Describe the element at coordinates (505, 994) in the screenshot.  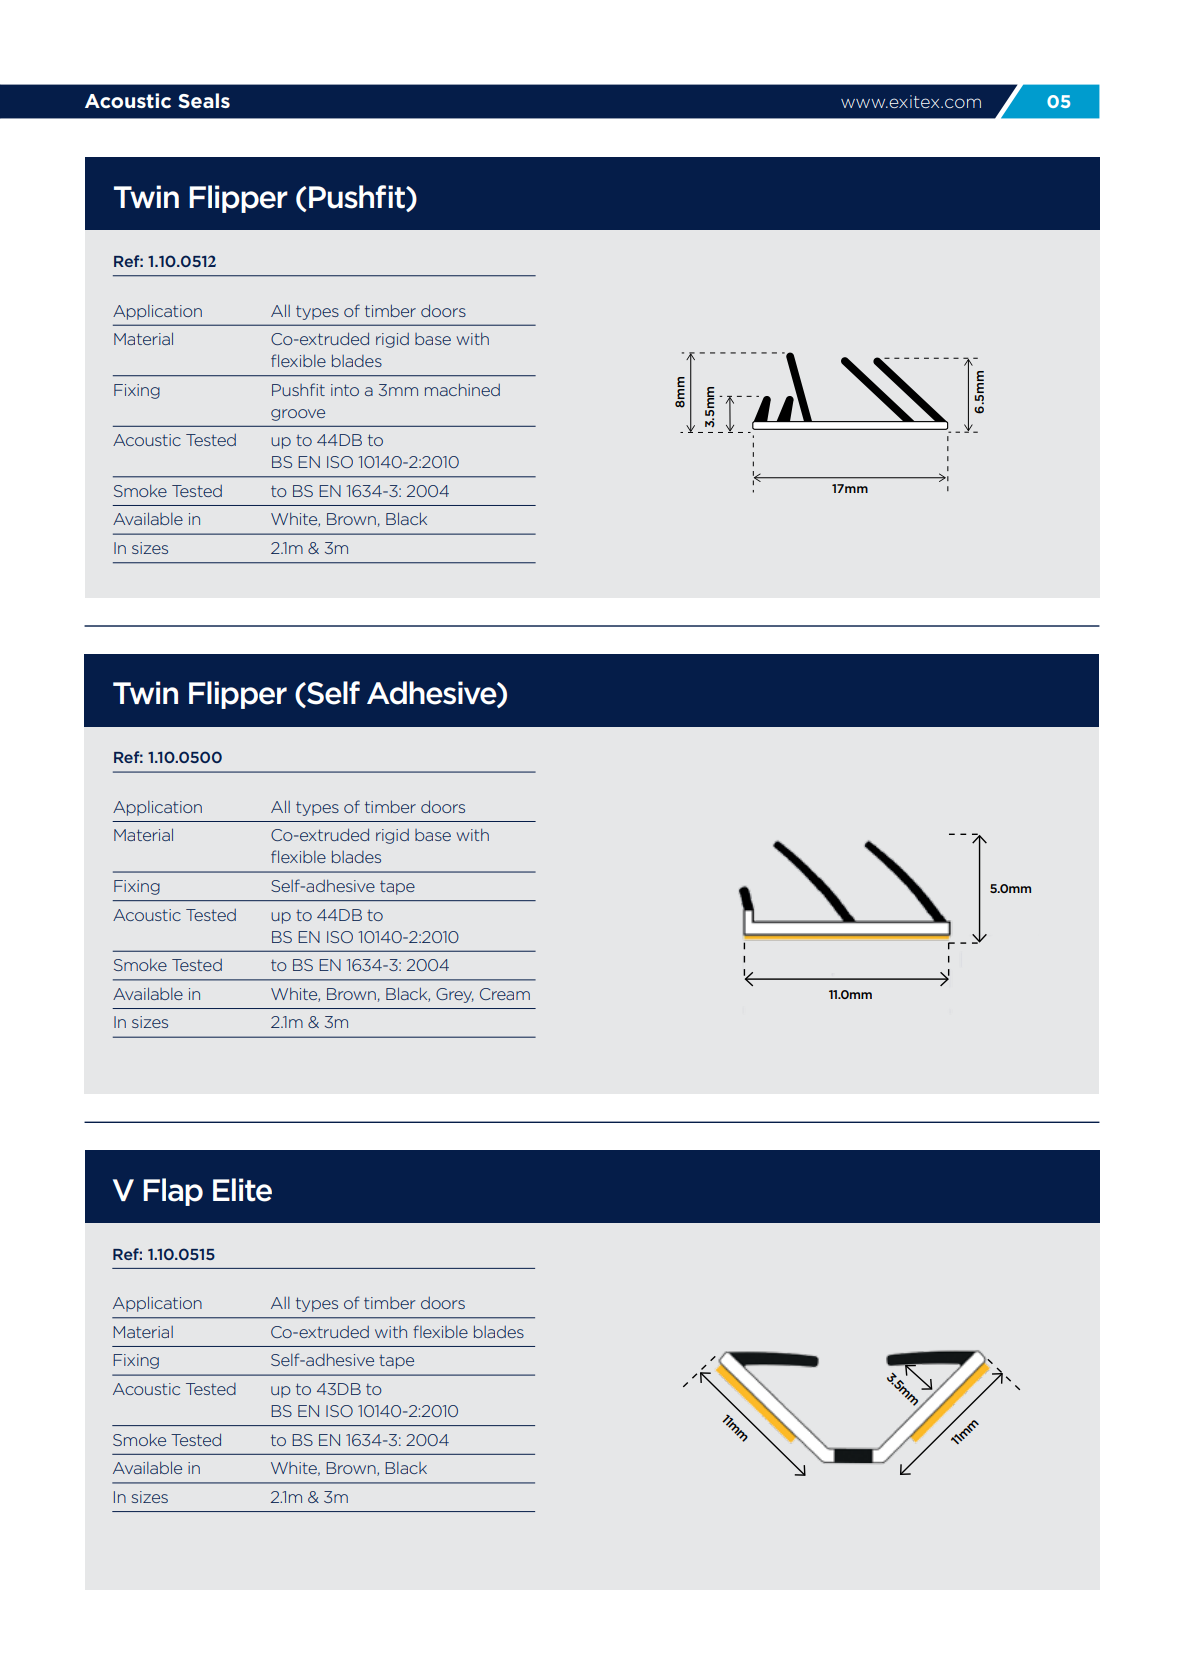
I see `Cream` at that location.
